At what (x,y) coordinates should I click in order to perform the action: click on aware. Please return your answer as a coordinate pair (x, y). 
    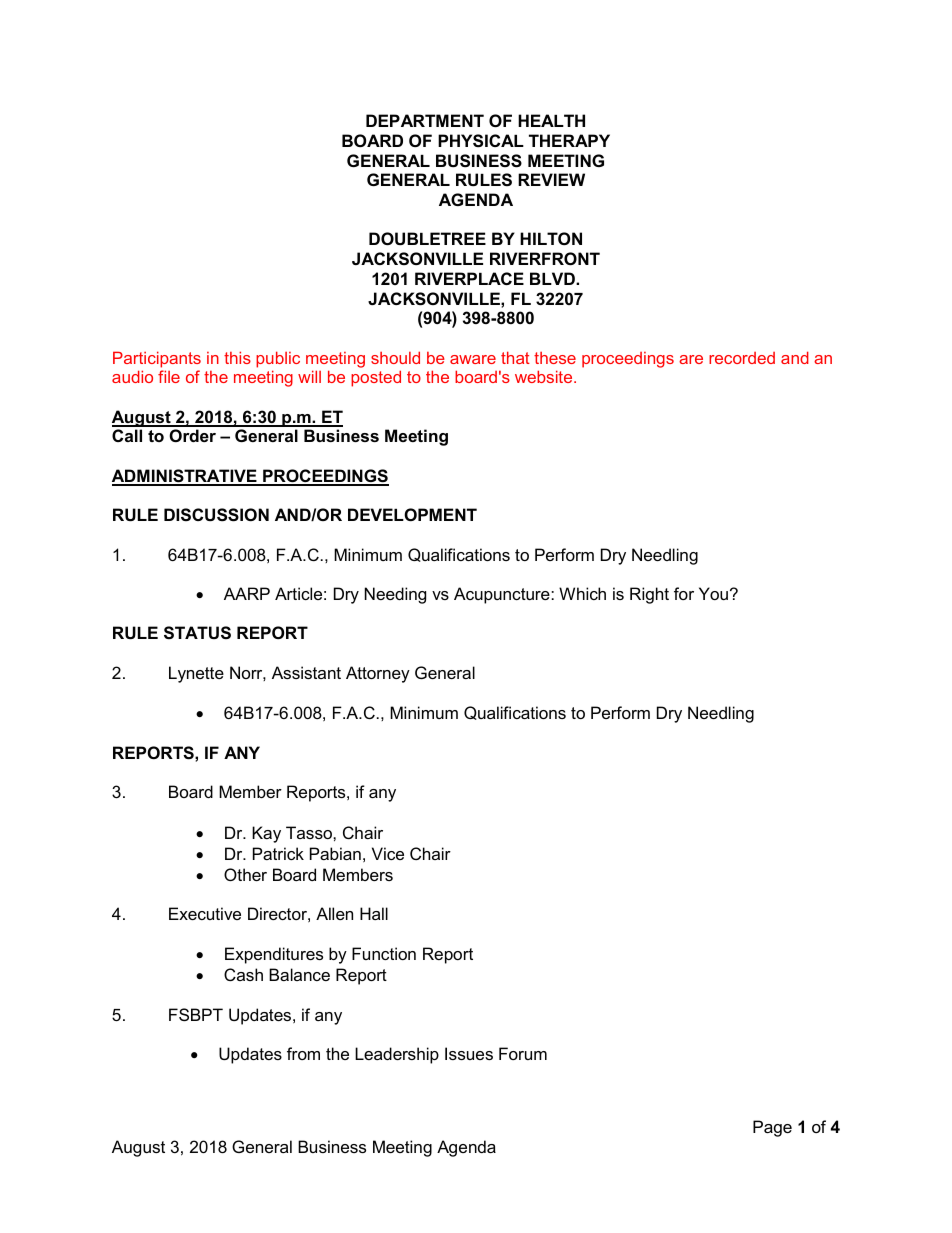
    Looking at the image, I should click on (473, 359).
